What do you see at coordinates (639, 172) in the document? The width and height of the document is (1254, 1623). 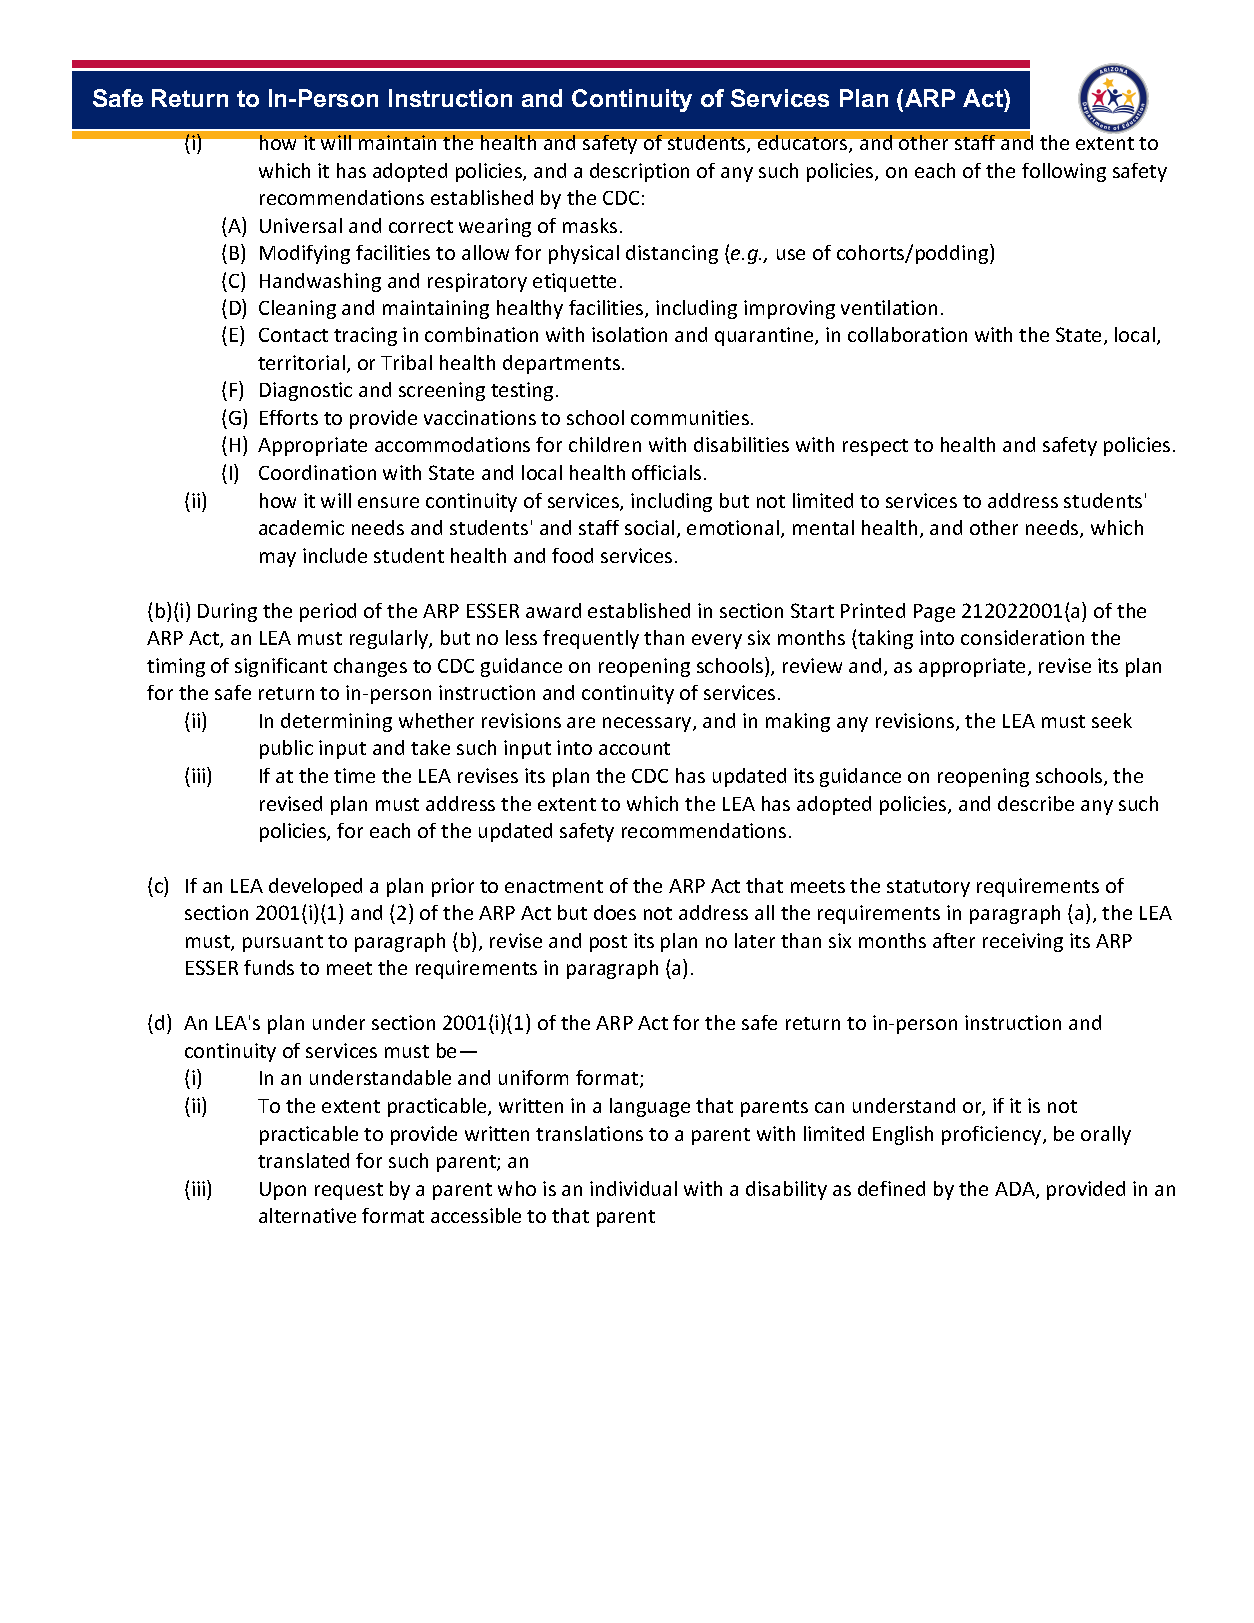 I see `description` at bounding box center [639, 172].
